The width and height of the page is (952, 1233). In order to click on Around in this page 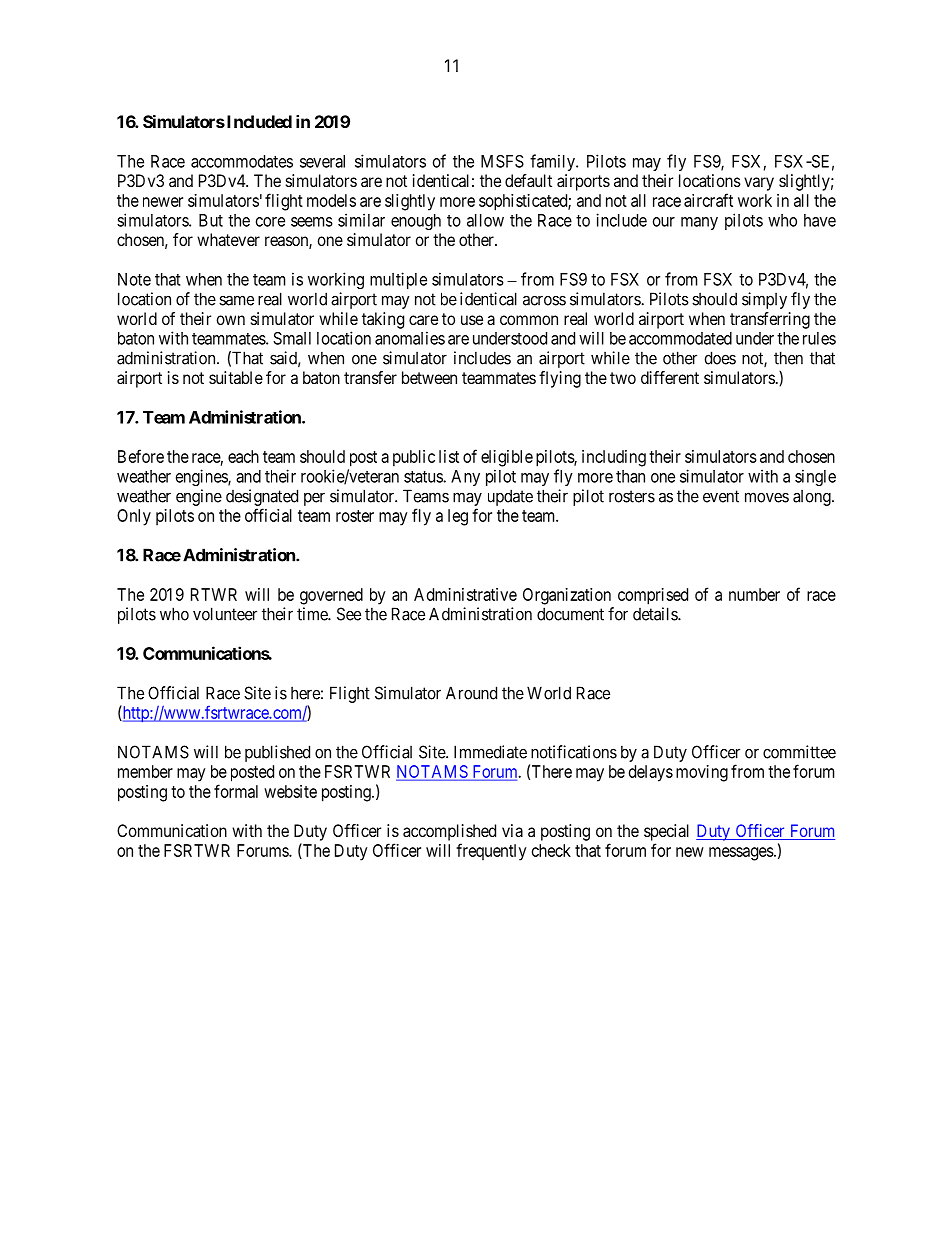, I will do `click(471, 693)`.
